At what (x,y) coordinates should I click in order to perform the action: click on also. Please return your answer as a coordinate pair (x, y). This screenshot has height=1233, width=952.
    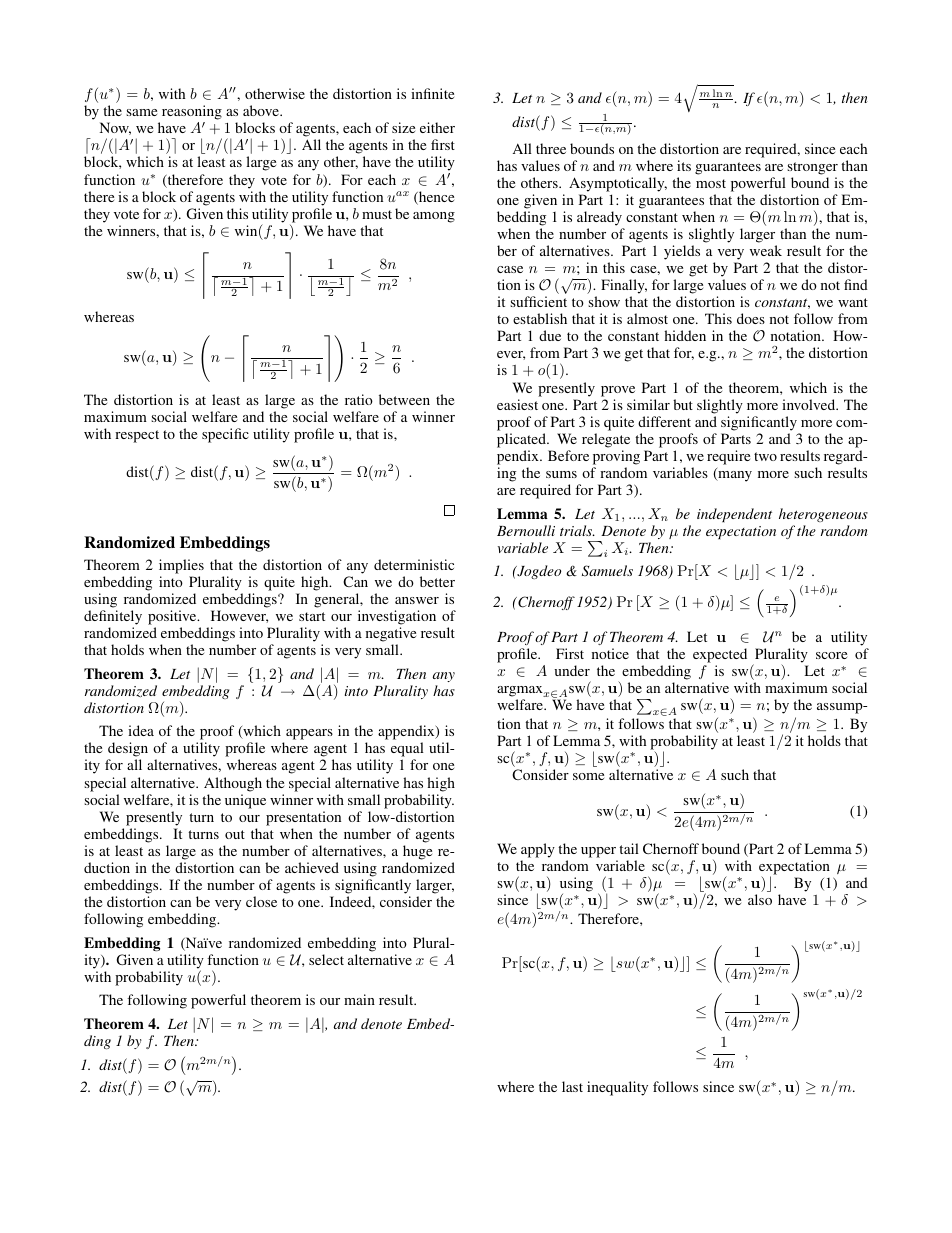
    Looking at the image, I should click on (760, 899).
